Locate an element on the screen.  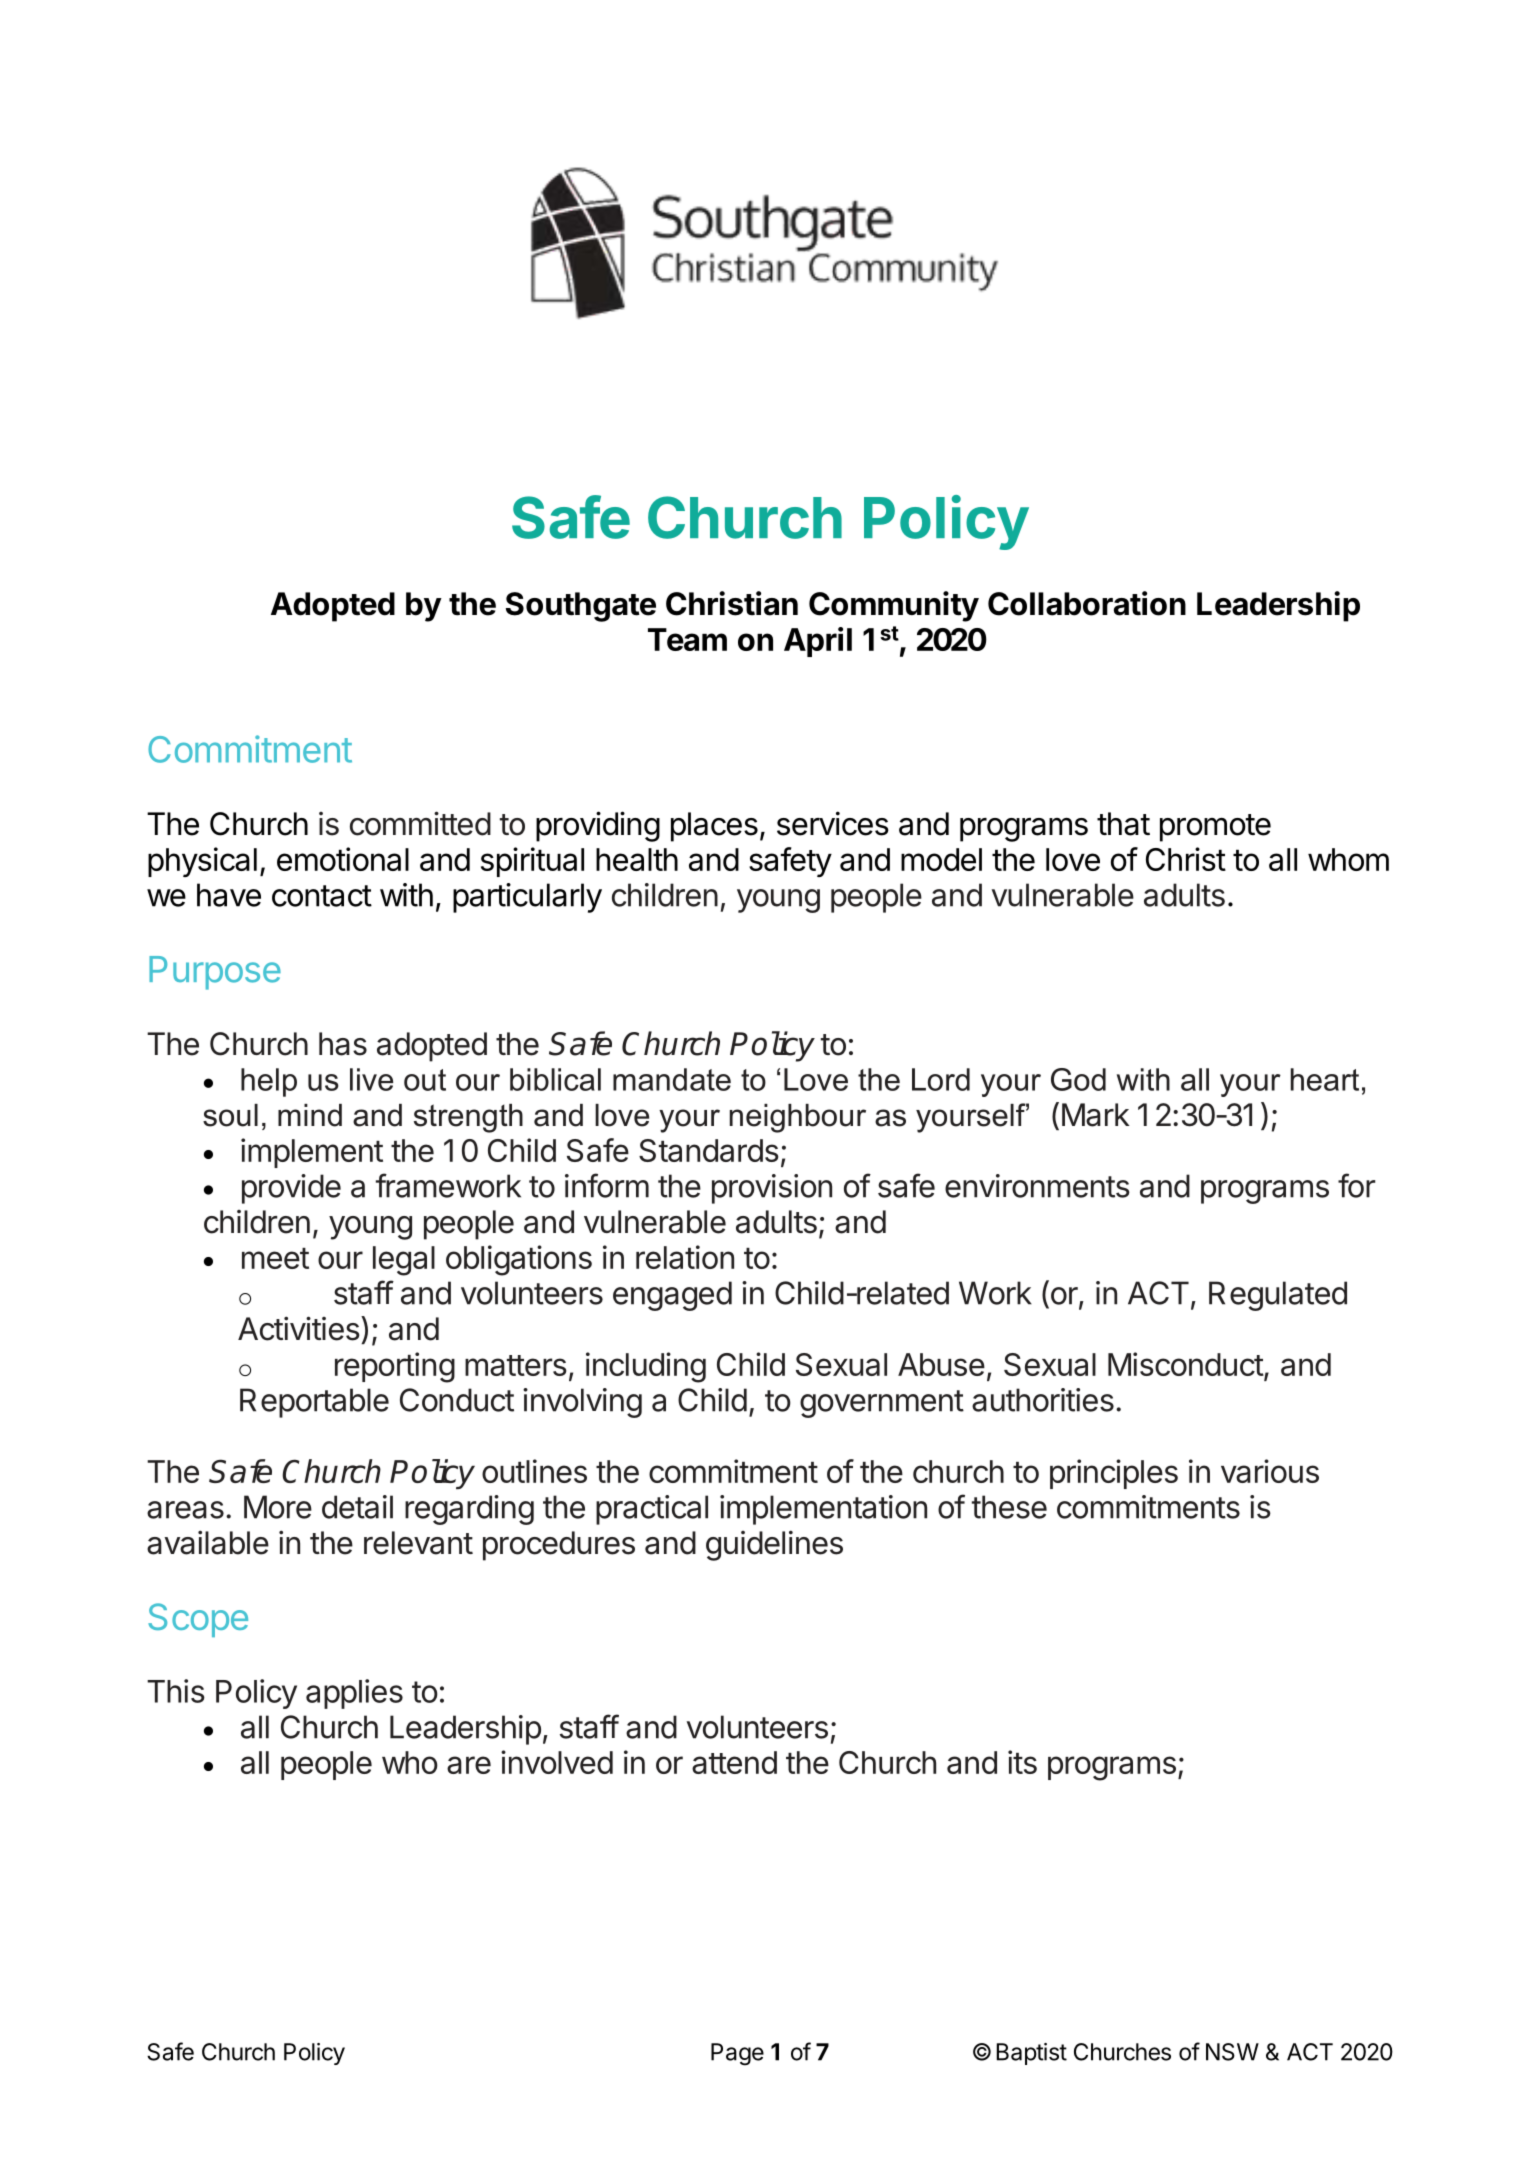
committed is located at coordinates (420, 823).
